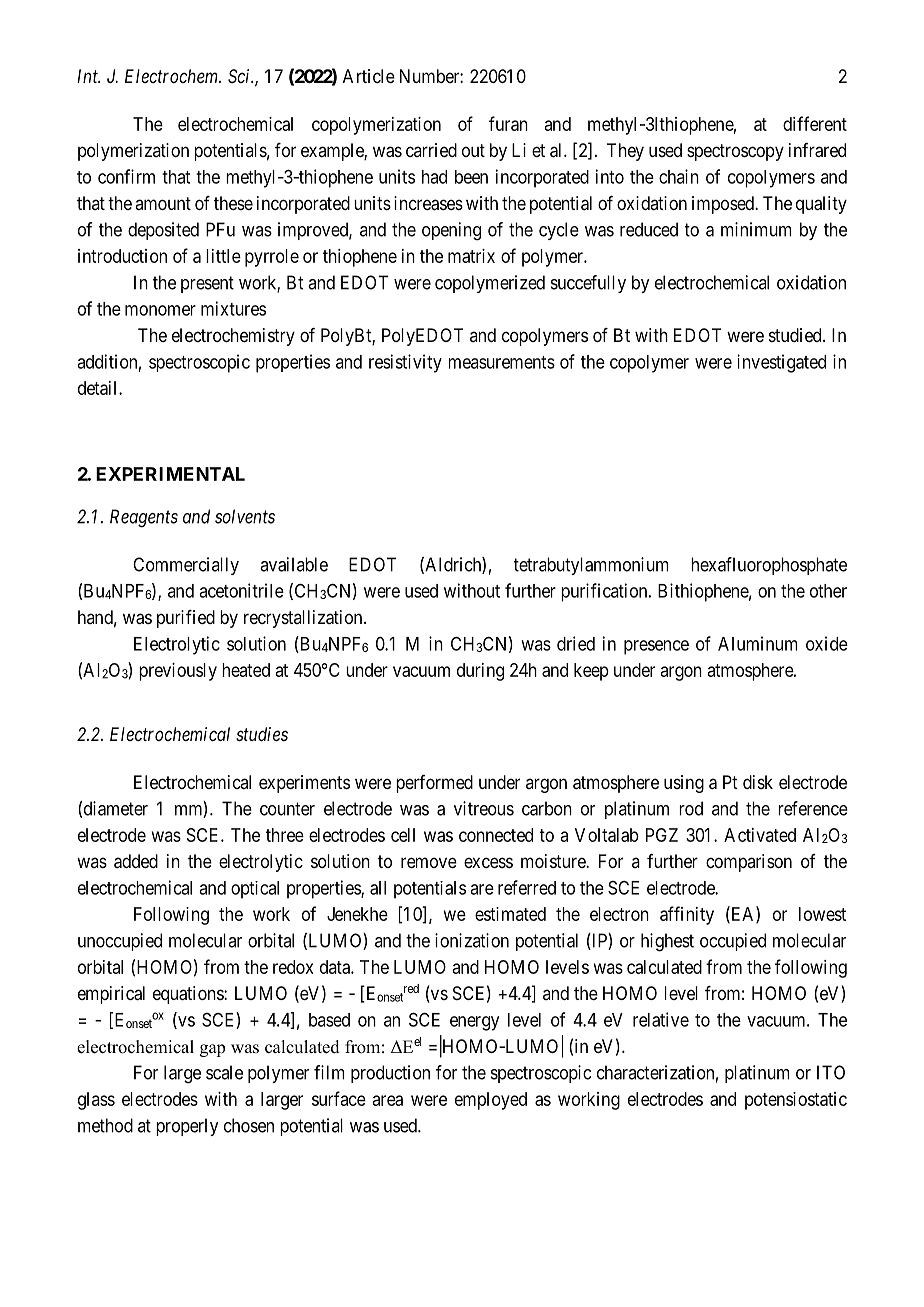  Describe the element at coordinates (758, 782) in the screenshot. I see `disk` at that location.
